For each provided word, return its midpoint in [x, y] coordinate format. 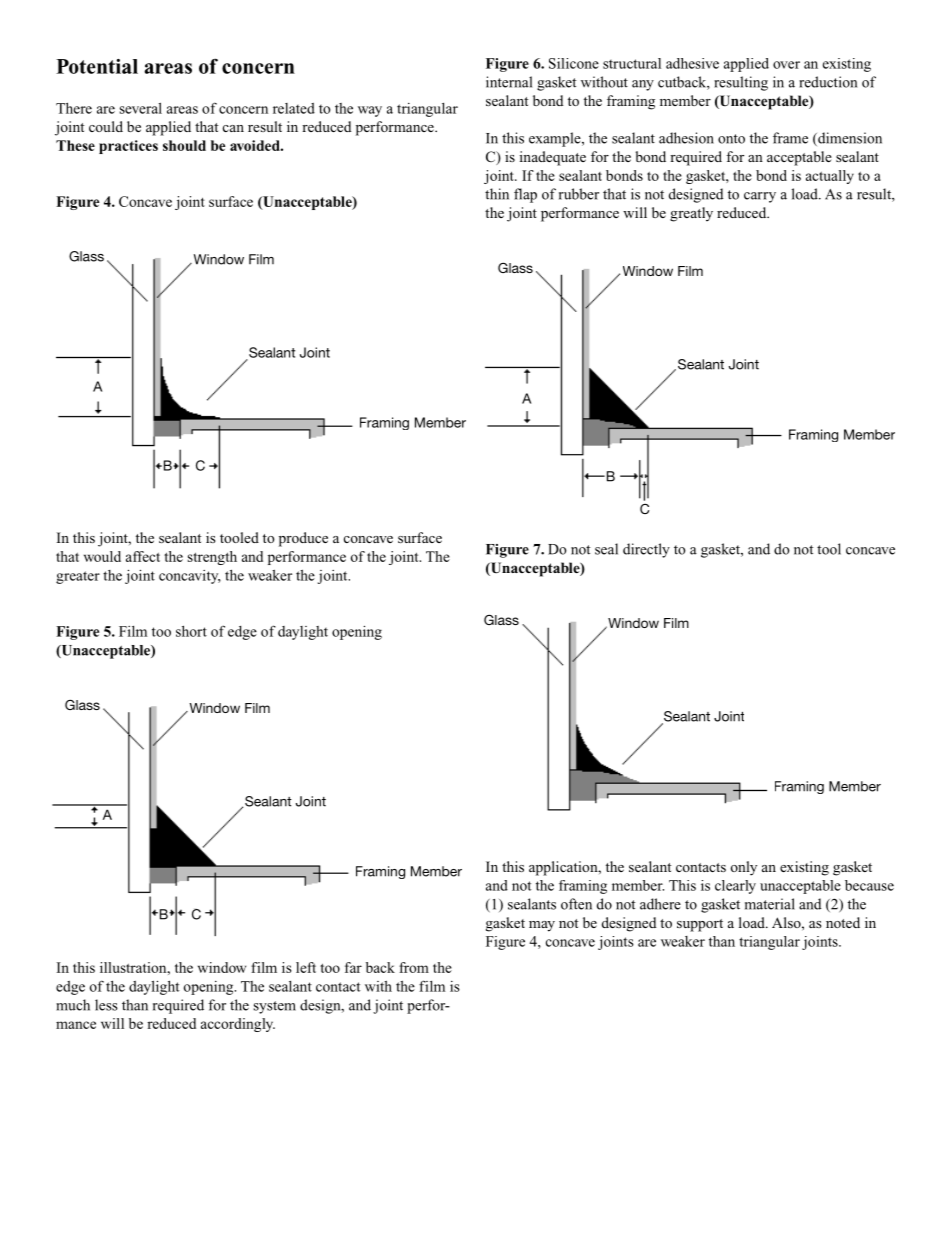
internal [509, 82]
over [786, 65]
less [106, 1005]
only [744, 868]
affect [143, 556]
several [141, 108]
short [191, 631]
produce [303, 539]
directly [646, 550]
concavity [190, 577]
